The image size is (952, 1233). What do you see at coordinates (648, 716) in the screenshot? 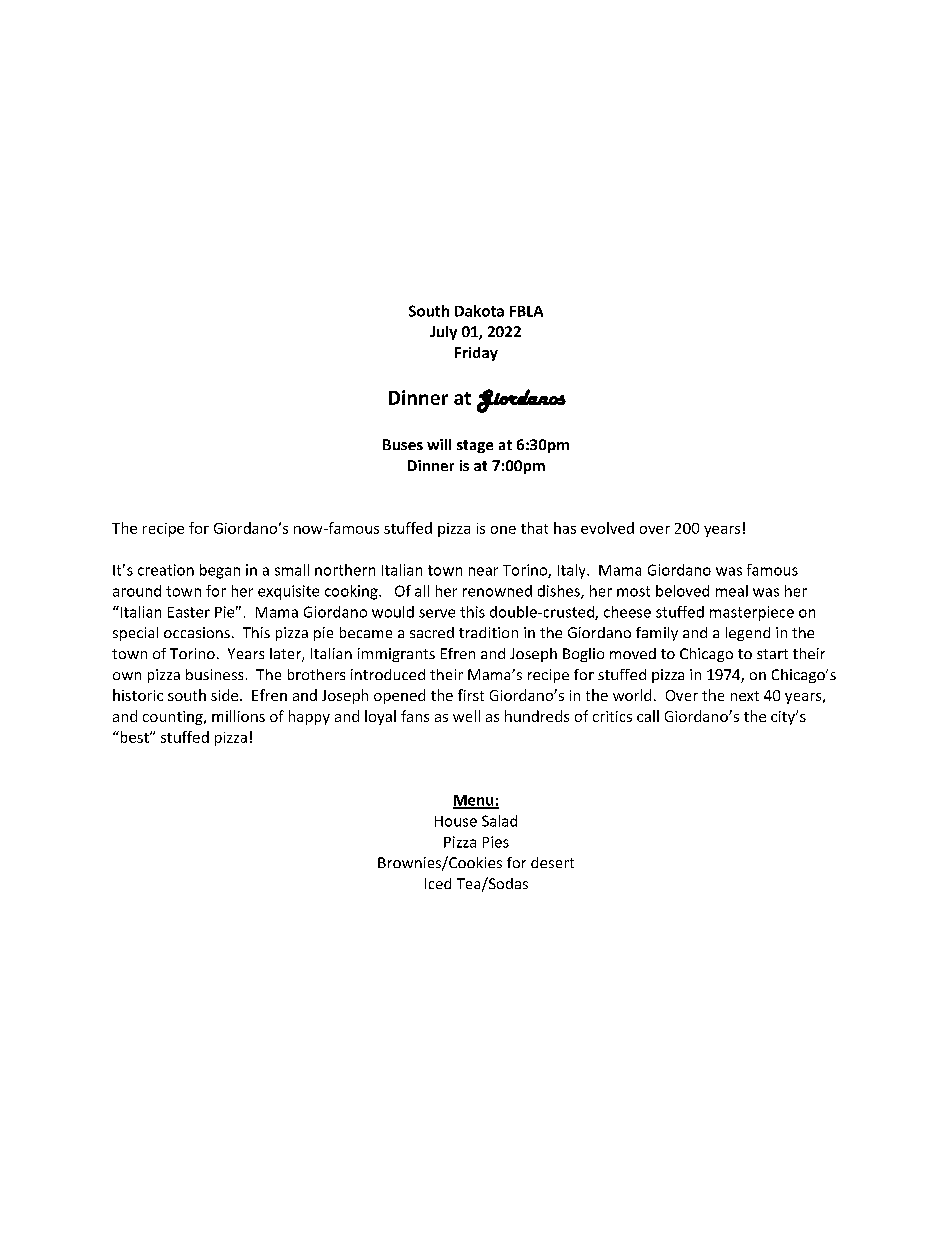
I see `call` at bounding box center [648, 716].
